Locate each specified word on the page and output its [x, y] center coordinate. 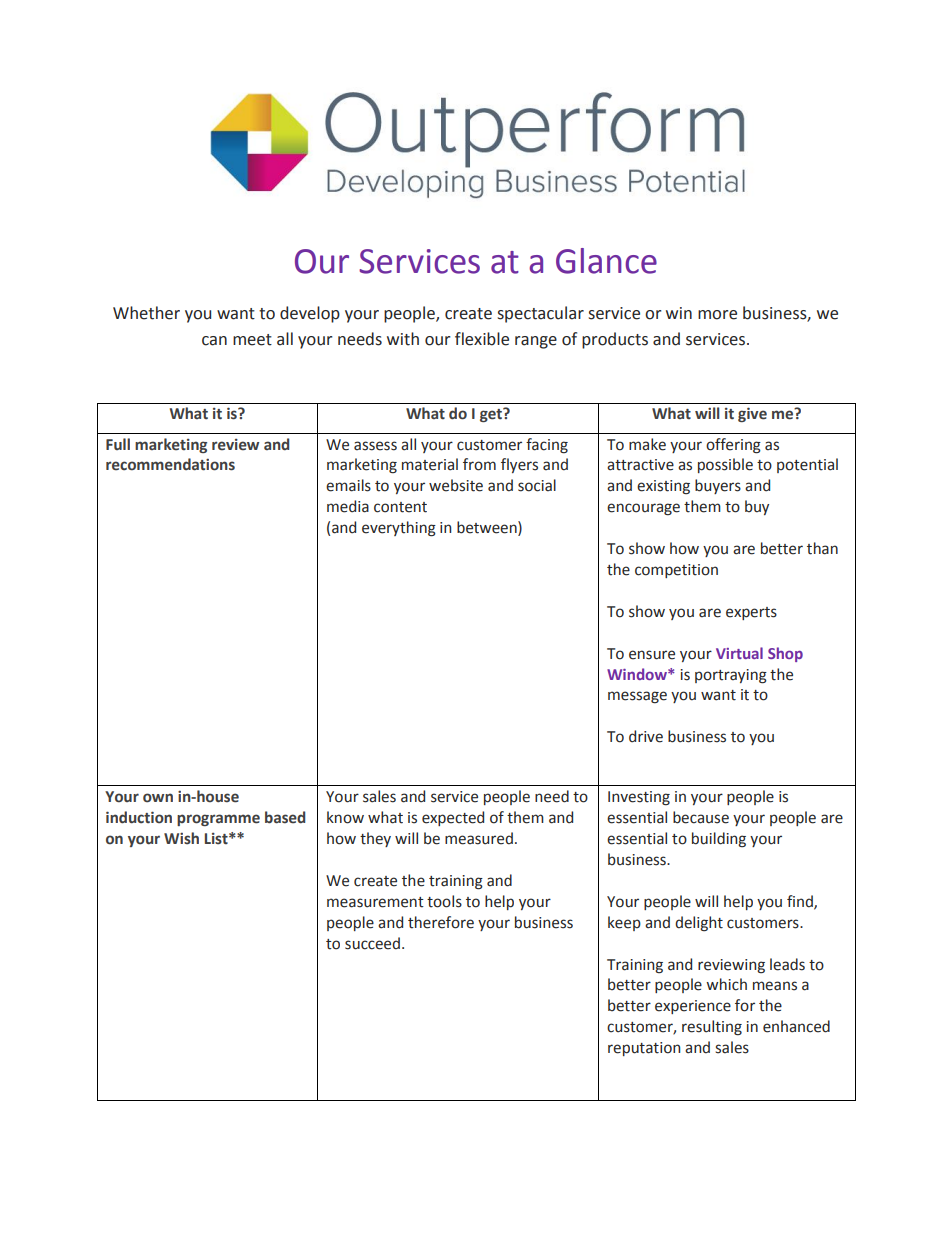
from [479, 464]
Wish [181, 838]
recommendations [170, 464]
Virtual [739, 653]
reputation [644, 1049]
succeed [372, 943]
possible [725, 465]
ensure [652, 655]
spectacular [541, 314]
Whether [146, 313]
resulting [712, 1028]
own [158, 798]
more [717, 315]
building [719, 840]
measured [479, 838]
